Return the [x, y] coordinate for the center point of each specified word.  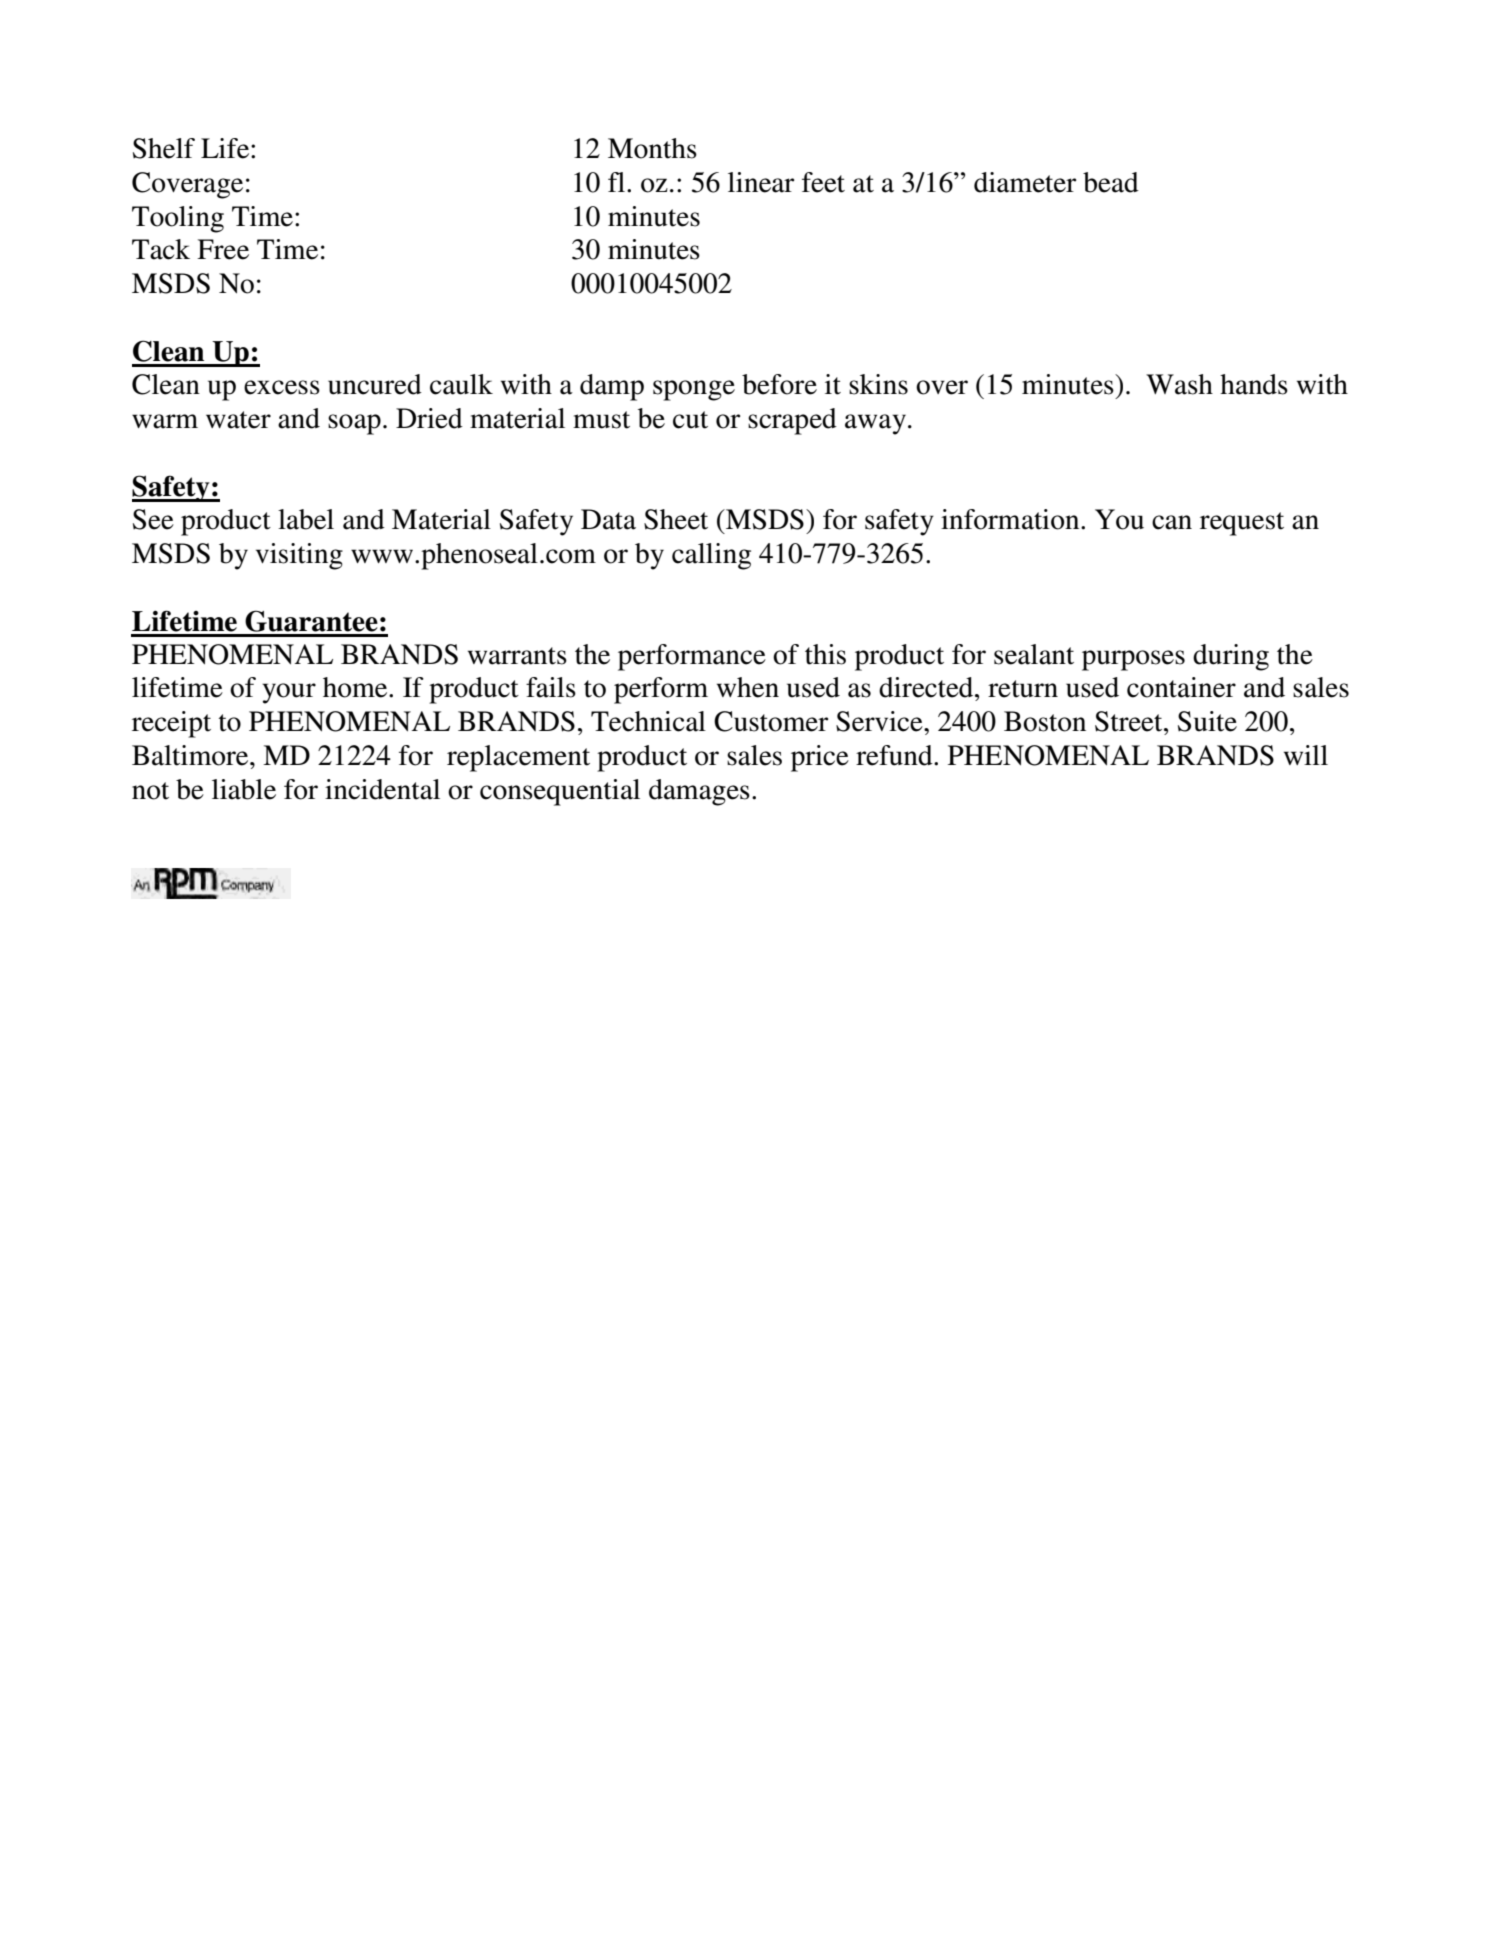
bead [1111, 182]
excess [282, 387]
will [1306, 755]
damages [699, 792]
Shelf [164, 148]
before [779, 384]
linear [761, 182]
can [1172, 522]
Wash [1179, 384]
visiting [299, 556]
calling [711, 556]
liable [244, 789]
